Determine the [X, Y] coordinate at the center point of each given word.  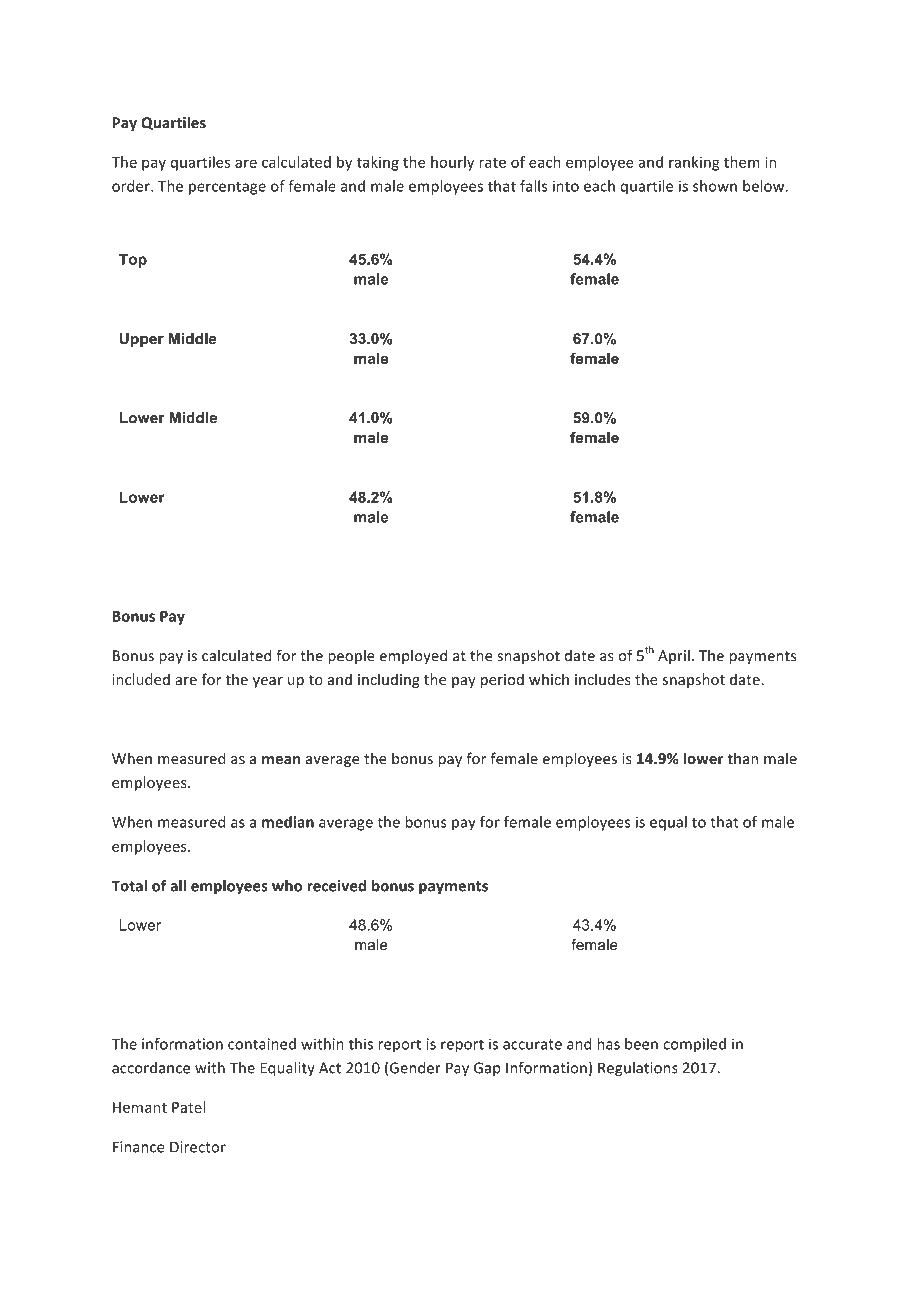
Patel [188, 1107]
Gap [487, 1069]
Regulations [638, 1069]
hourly [452, 163]
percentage [227, 188]
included [141, 679]
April [674, 656]
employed [413, 656]
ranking [694, 163]
